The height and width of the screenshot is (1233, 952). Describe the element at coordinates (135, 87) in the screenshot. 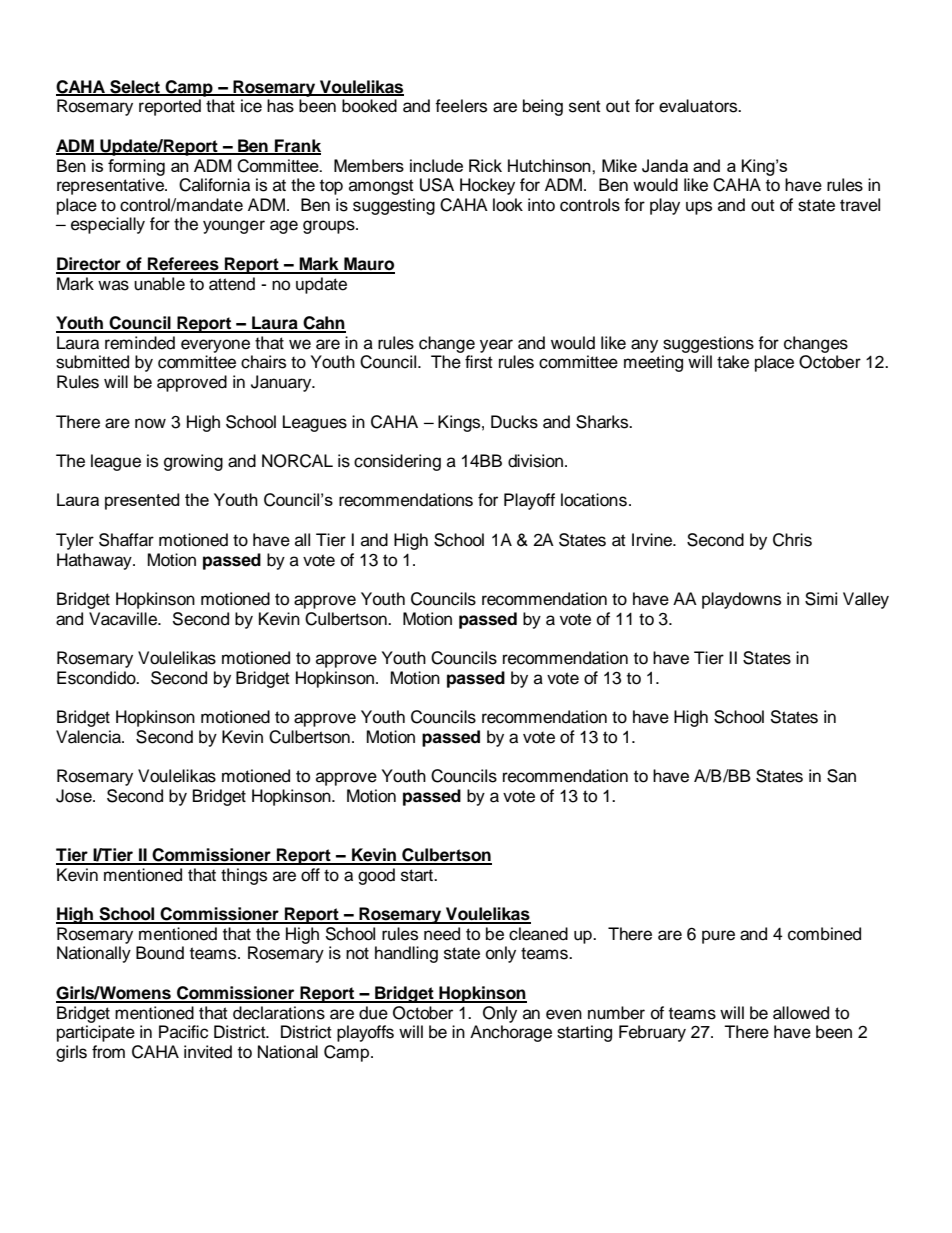

I see `Select` at that location.
